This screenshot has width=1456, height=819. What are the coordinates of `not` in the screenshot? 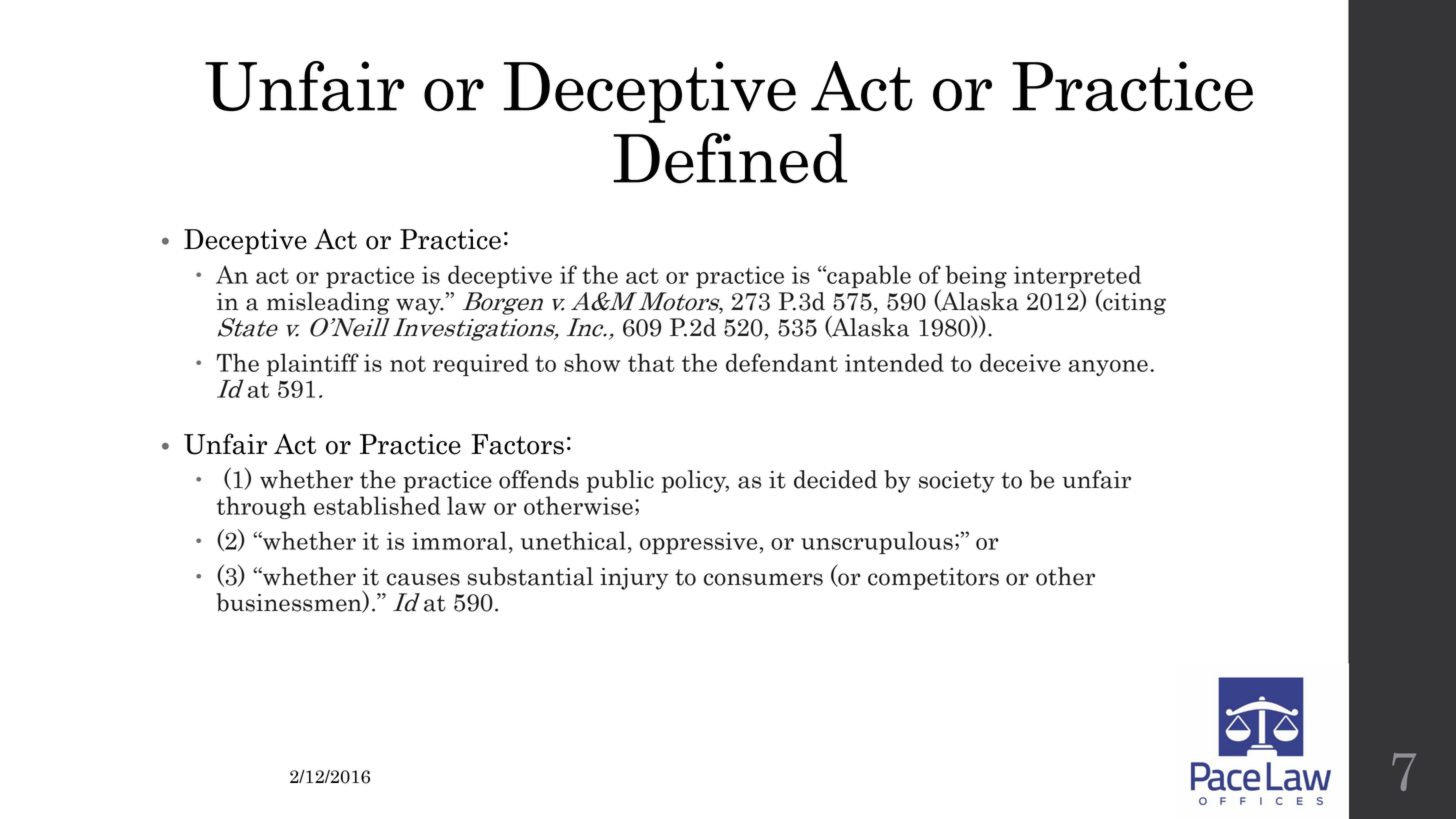 It's located at (408, 364).
